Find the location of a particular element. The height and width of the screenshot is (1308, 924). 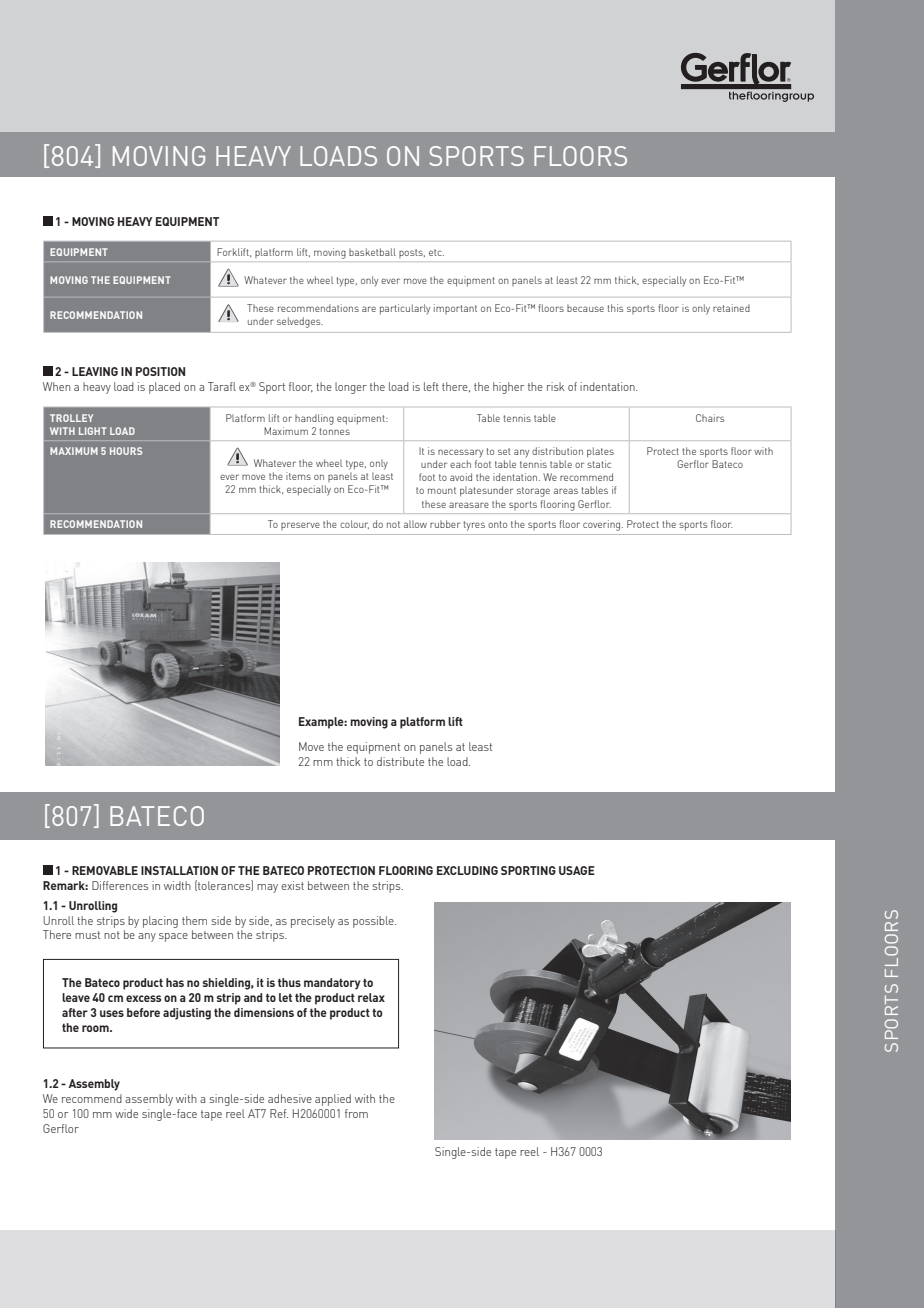

from is located at coordinates (356, 1113).
